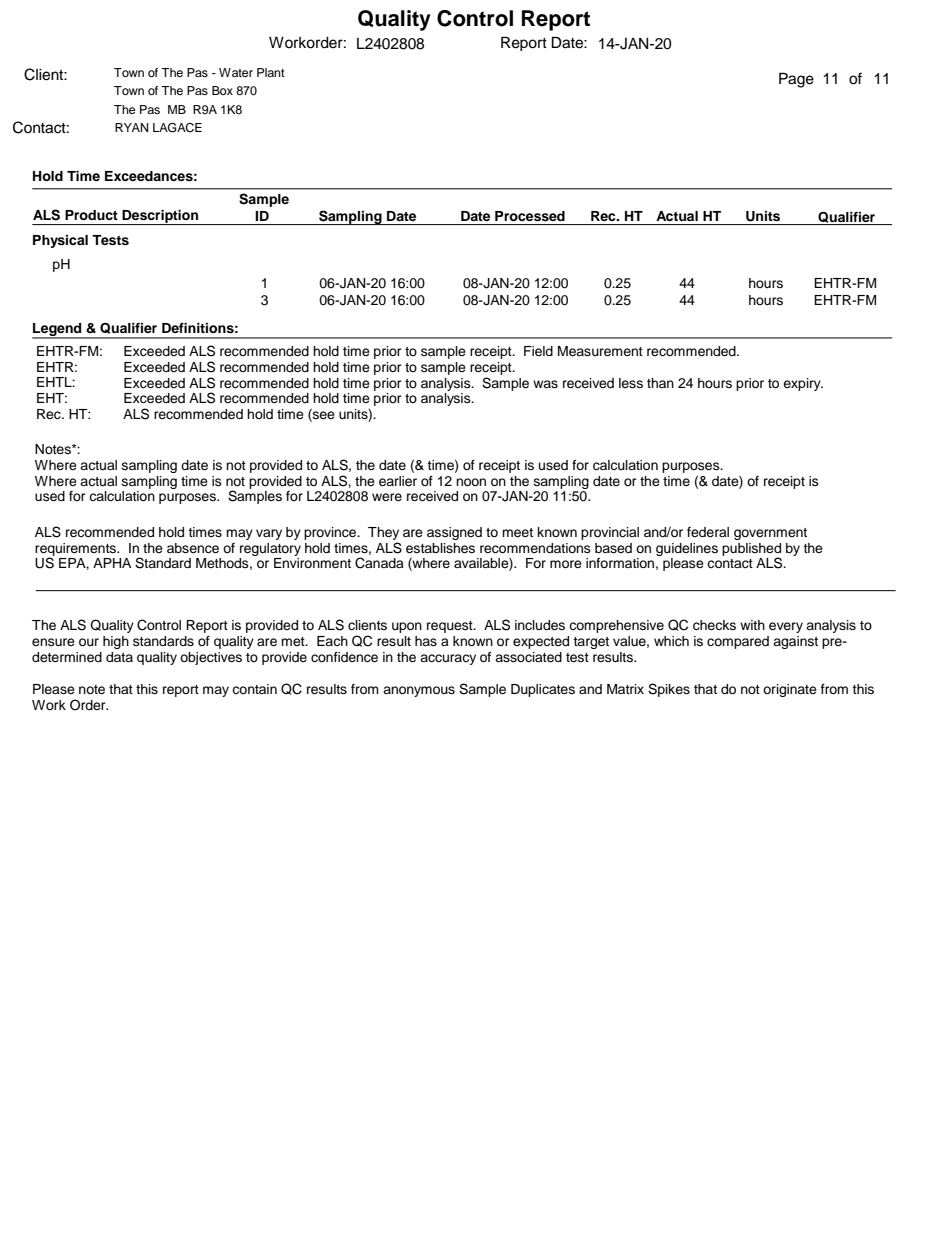 The width and height of the document is (952, 1233). What do you see at coordinates (660, 383) in the document?
I see `than` at bounding box center [660, 383].
